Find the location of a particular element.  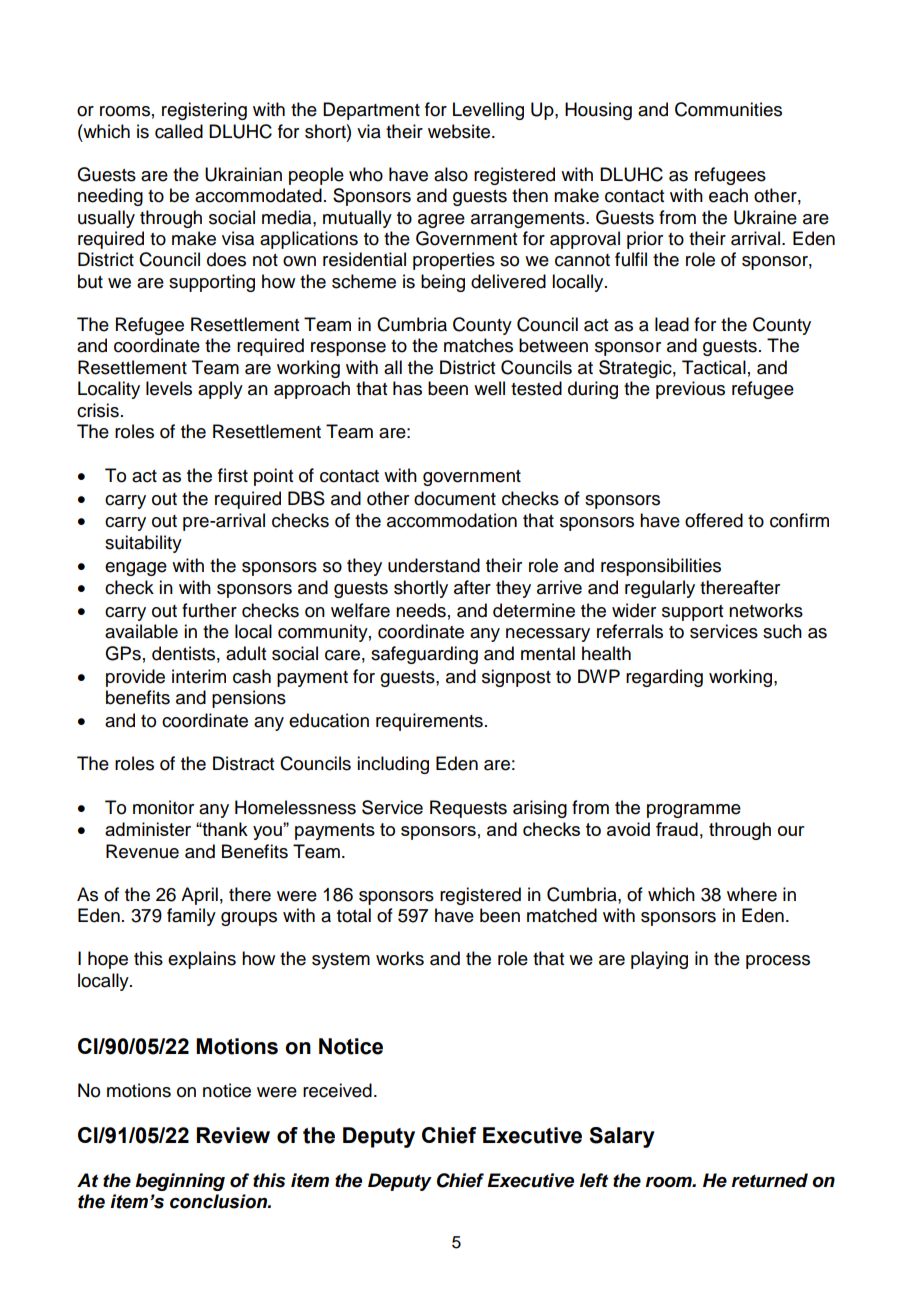

Communities is located at coordinates (728, 109).
